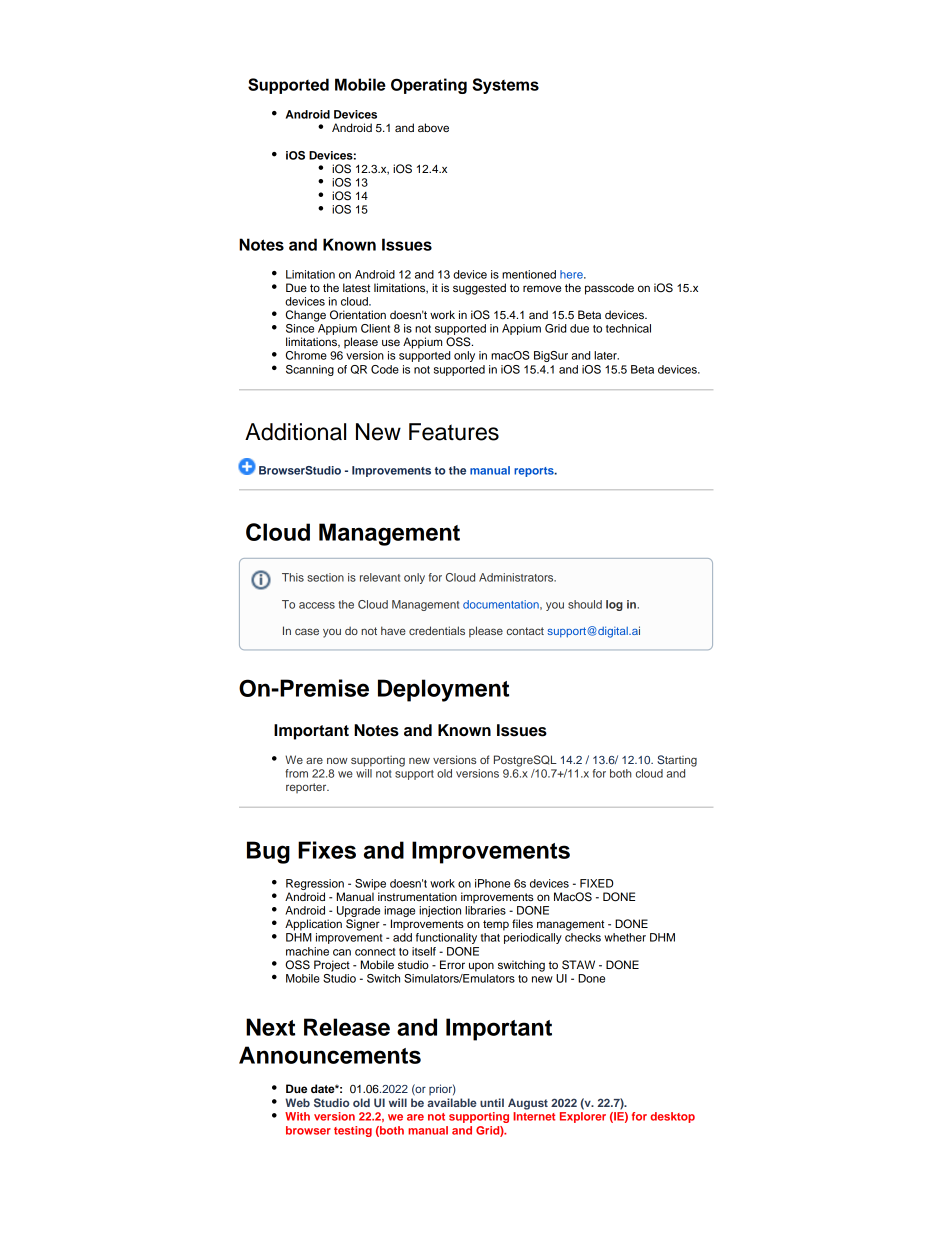 This screenshot has width=952, height=1233. What do you see at coordinates (317, 605) in the screenshot?
I see `access` at bounding box center [317, 605].
